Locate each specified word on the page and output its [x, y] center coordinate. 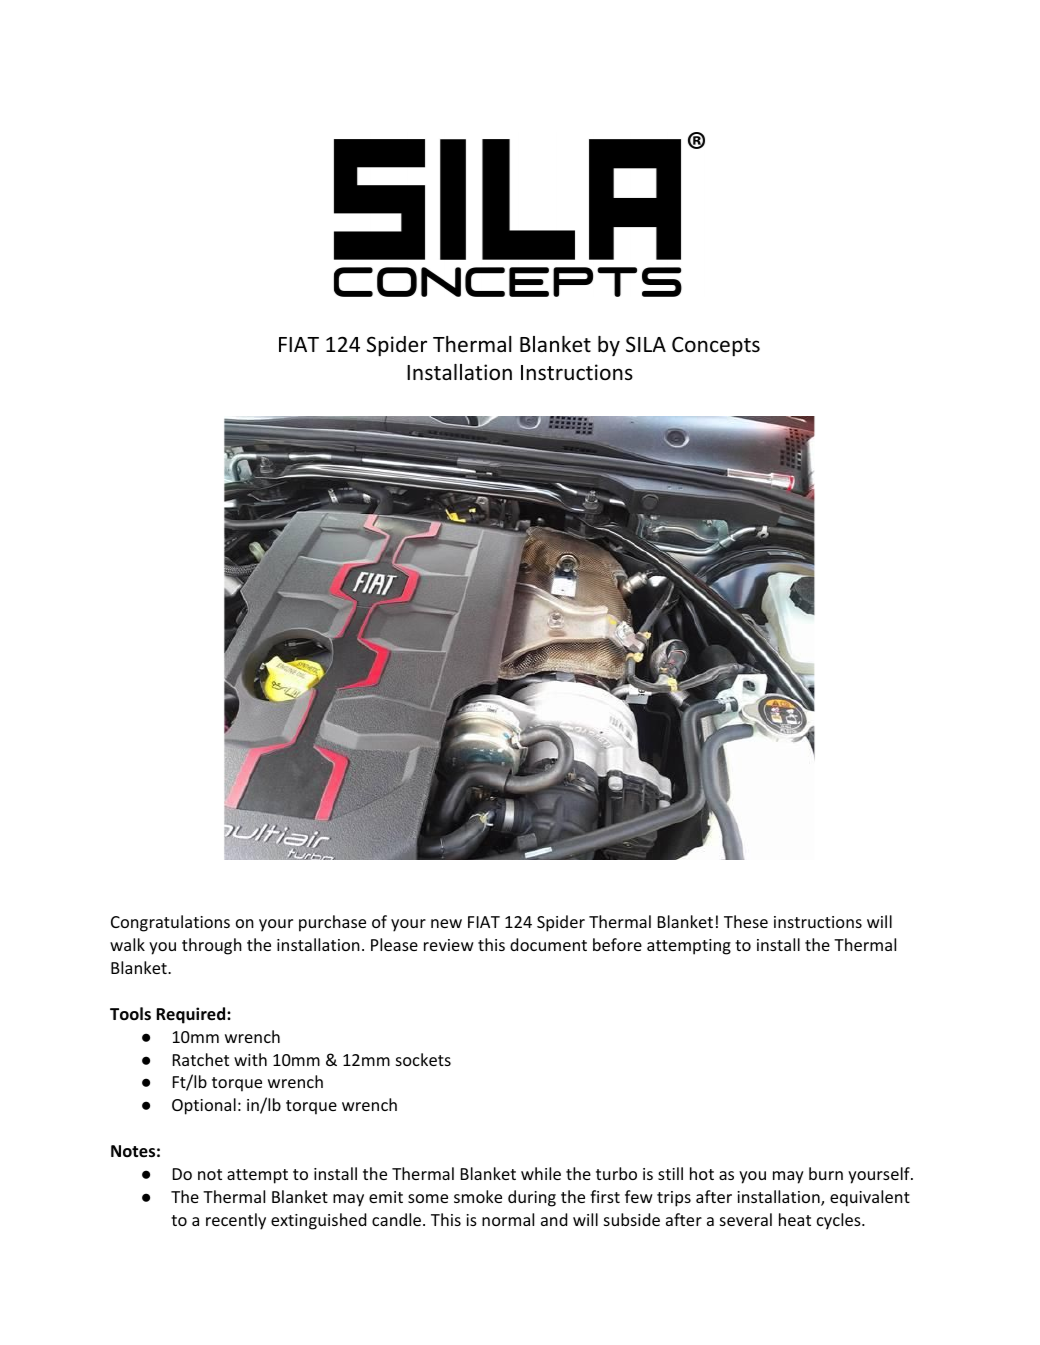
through [212, 946]
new [446, 923]
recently [236, 1221]
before [617, 944]
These [746, 921]
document [548, 944]
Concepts [716, 347]
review [449, 945]
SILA [646, 344]
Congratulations [170, 923]
